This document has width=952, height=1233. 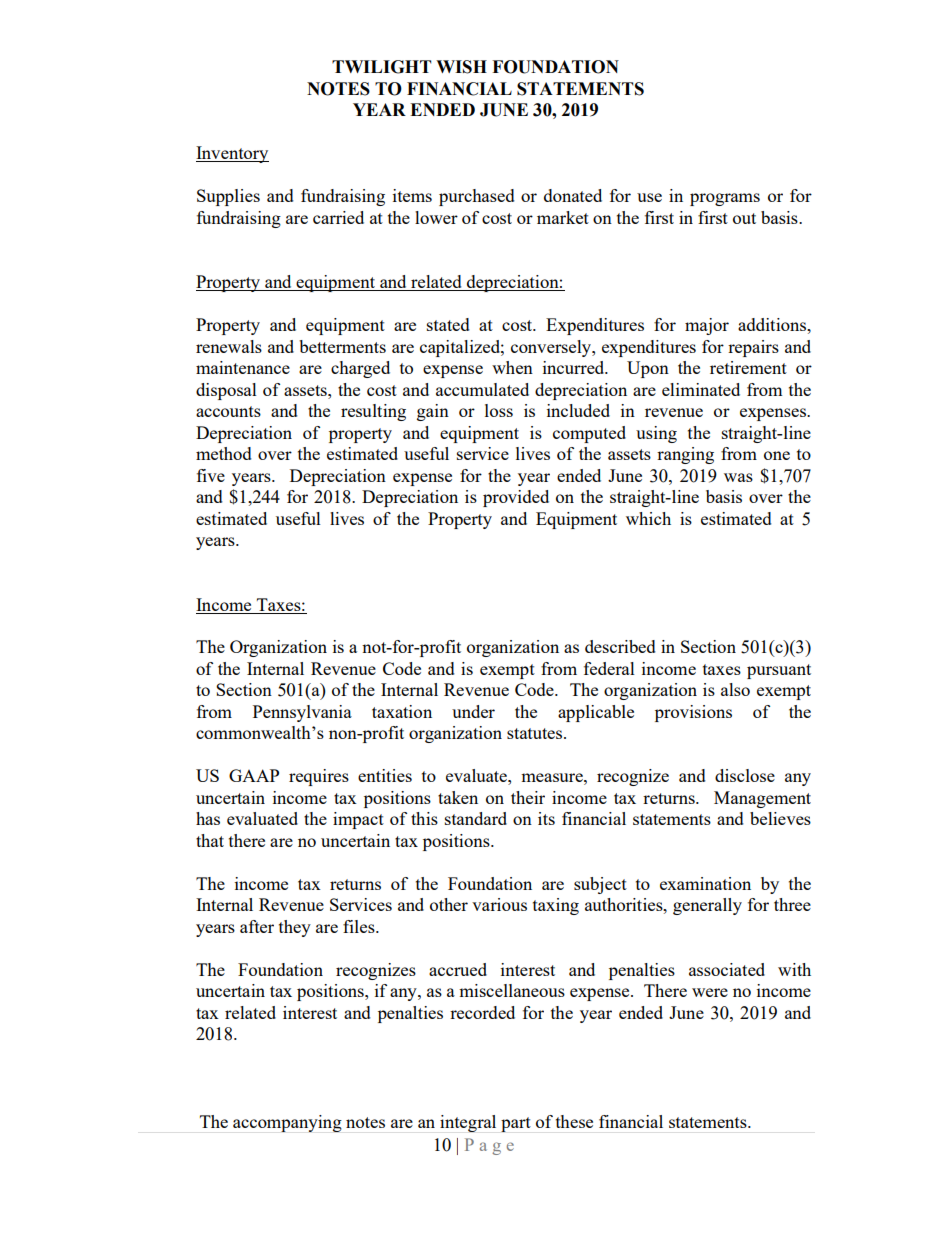 I want to click on part, so click(x=516, y=1124).
